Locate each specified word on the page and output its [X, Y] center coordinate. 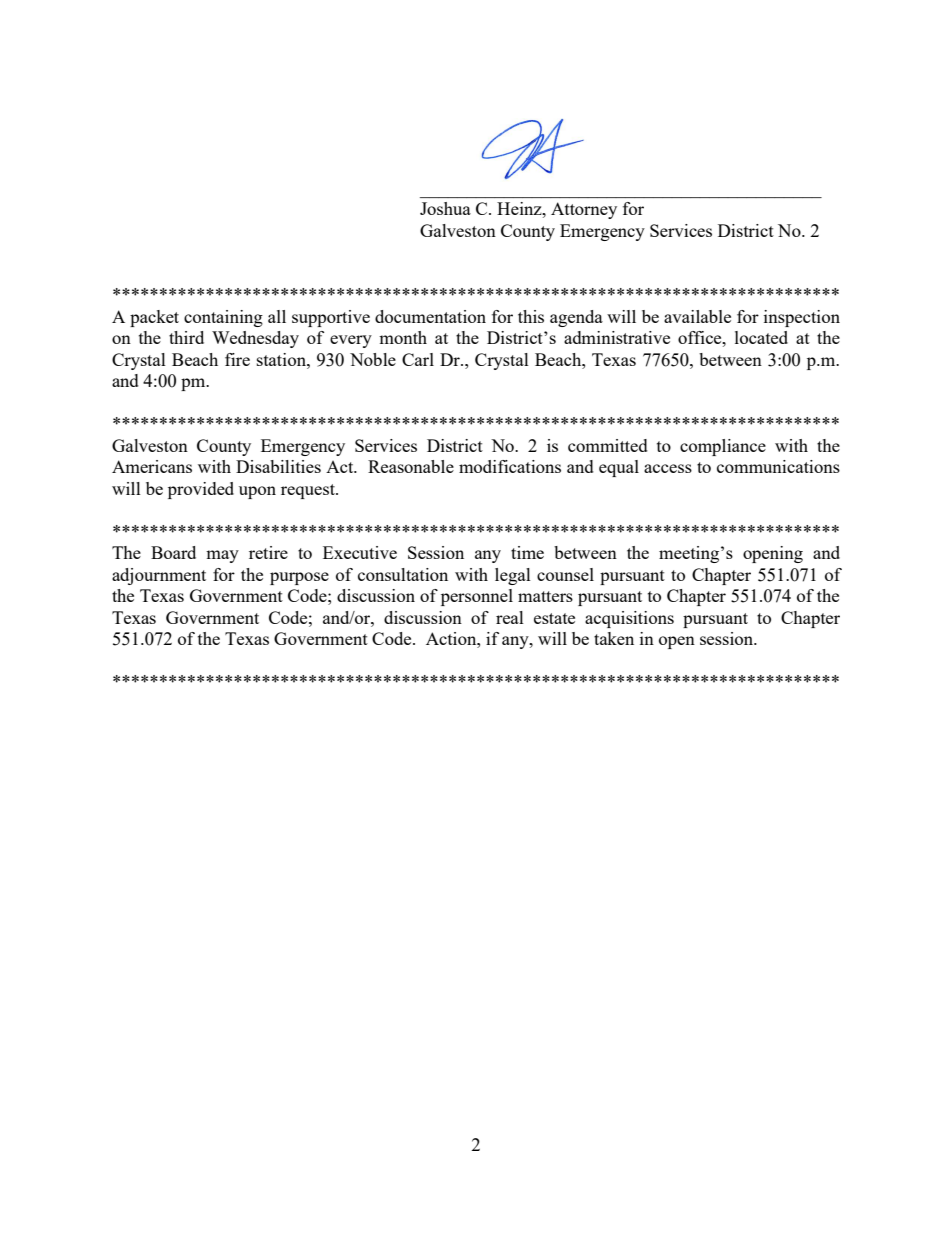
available [697, 316]
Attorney [584, 210]
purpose [299, 578]
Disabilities [278, 466]
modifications [510, 466]
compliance [723, 447]
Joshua [445, 208]
